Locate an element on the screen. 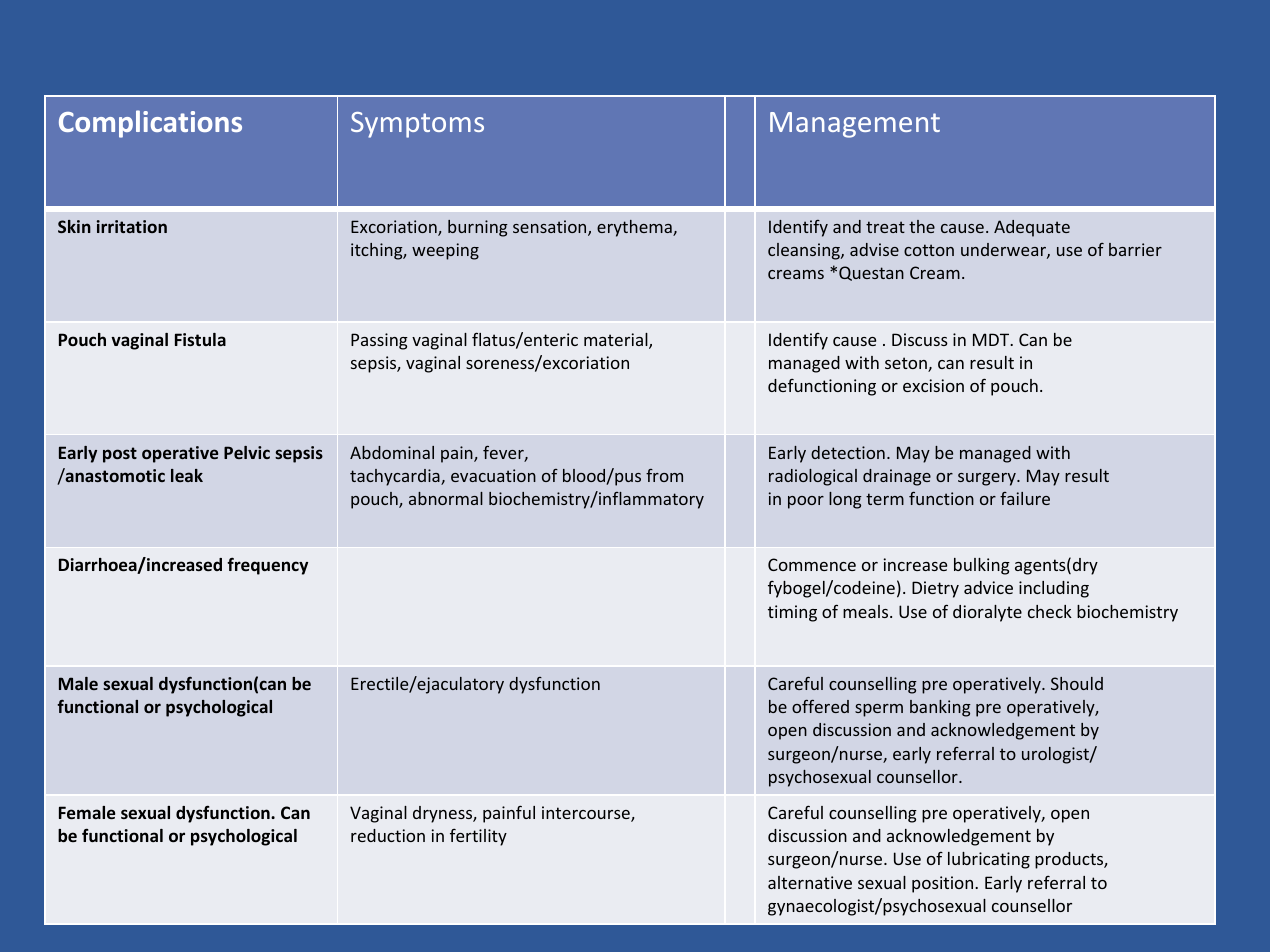 The height and width of the screenshot is (952, 1270). Symptoms is located at coordinates (417, 125).
